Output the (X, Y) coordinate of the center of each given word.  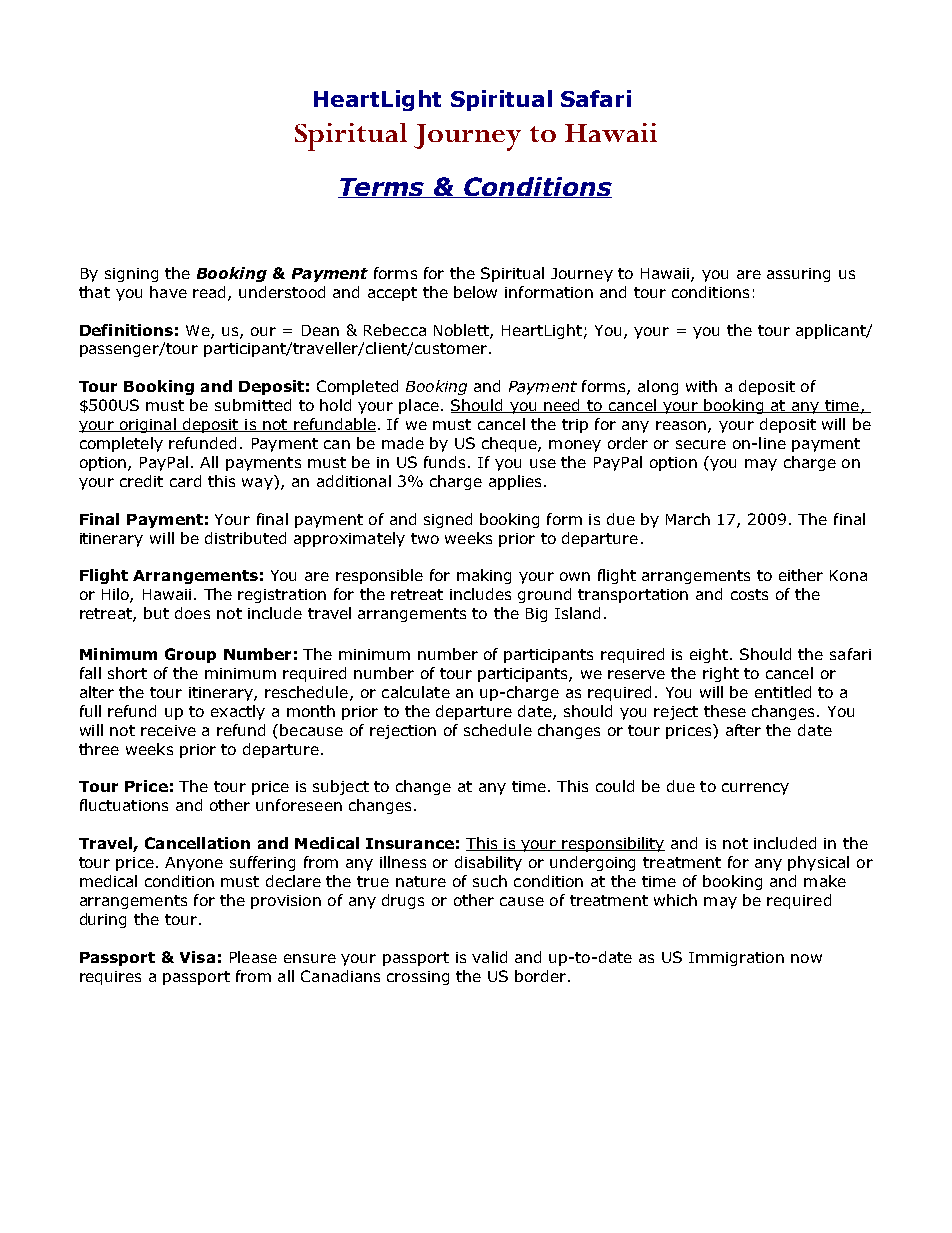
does (192, 613)
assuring (798, 275)
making (484, 576)
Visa (197, 957)
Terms (382, 188)
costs (749, 594)
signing (131, 275)
